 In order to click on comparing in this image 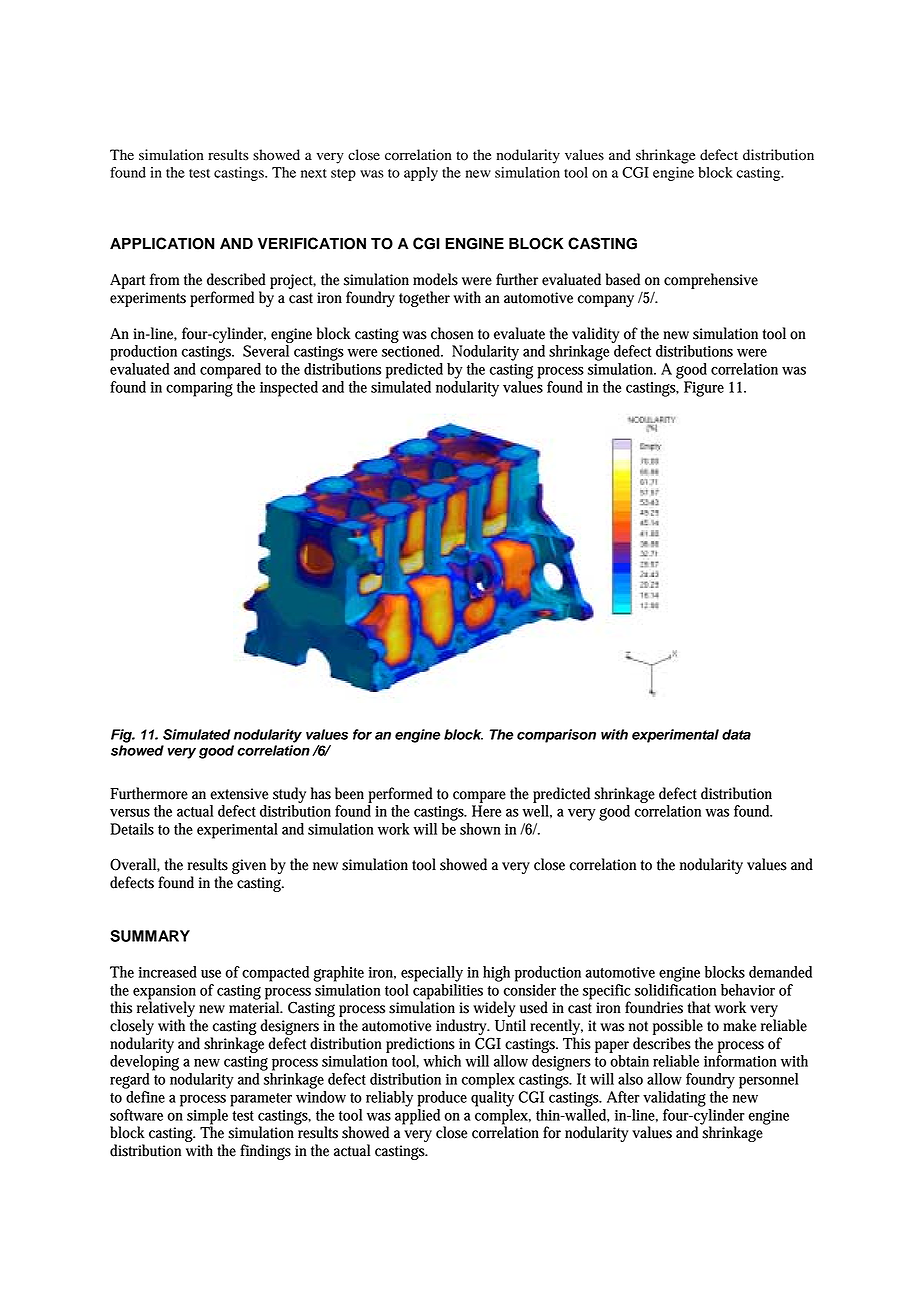, I will do `click(199, 389)`.
